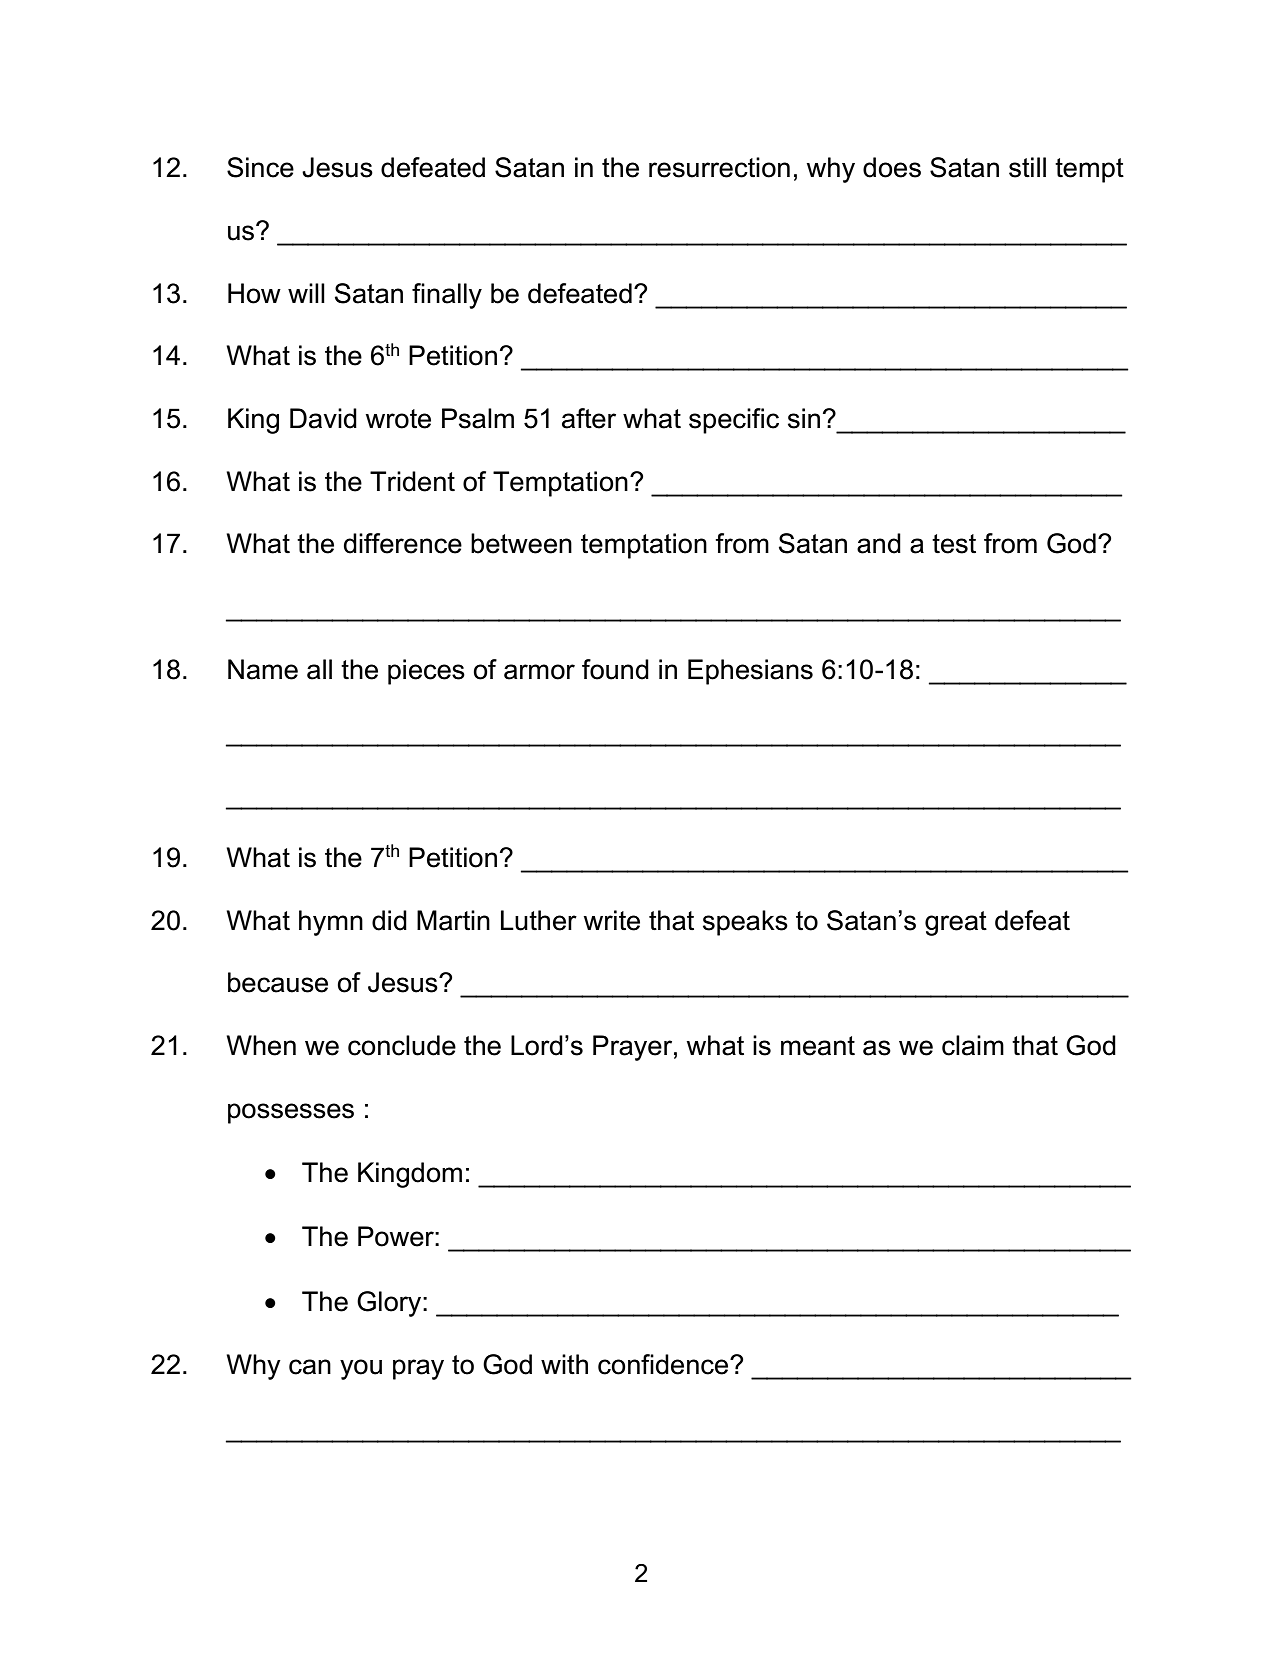  What do you see at coordinates (260, 167) in the screenshot?
I see `Since` at bounding box center [260, 167].
